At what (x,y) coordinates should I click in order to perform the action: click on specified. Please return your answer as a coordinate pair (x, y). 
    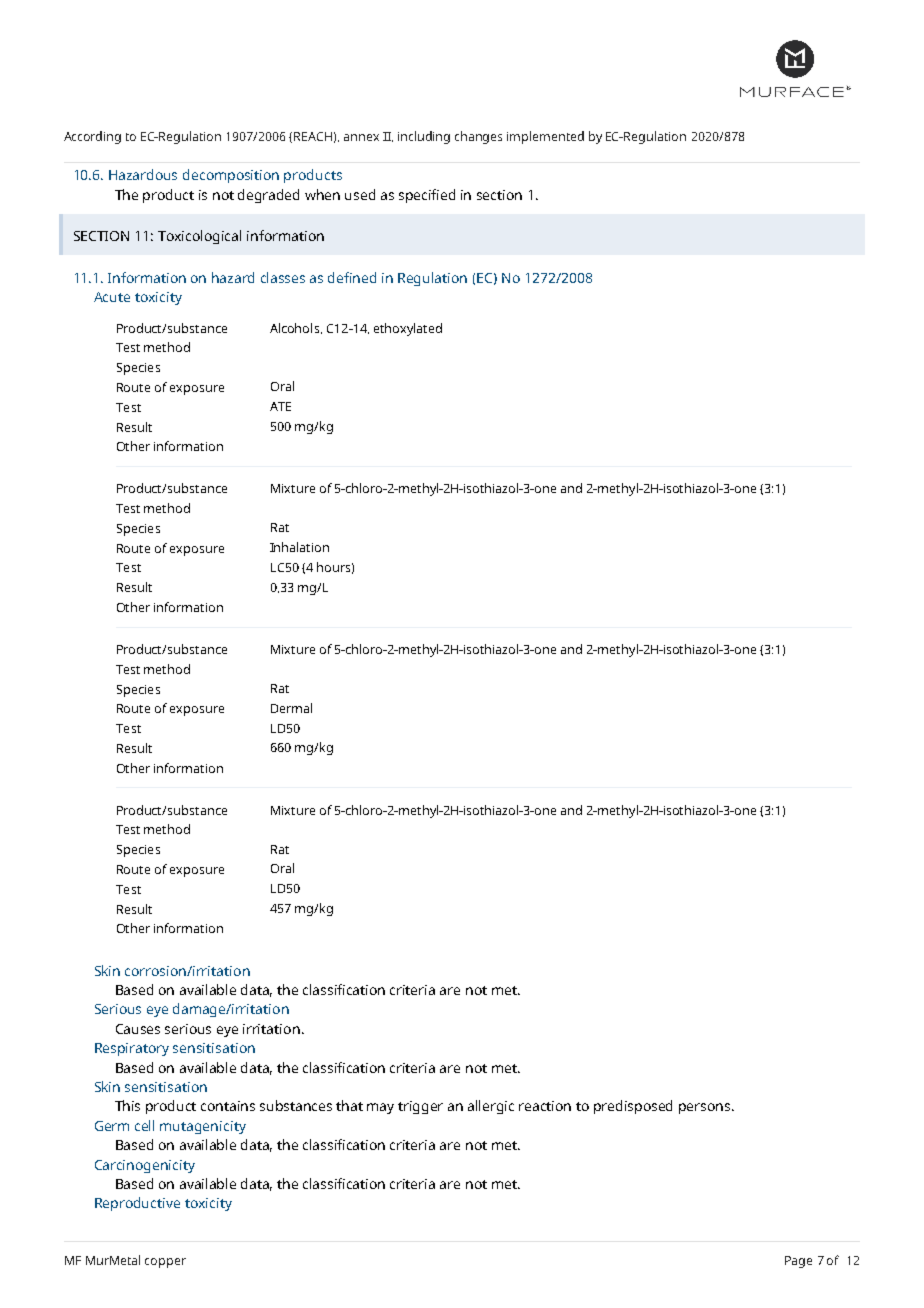
    Looking at the image, I should click on (427, 196).
